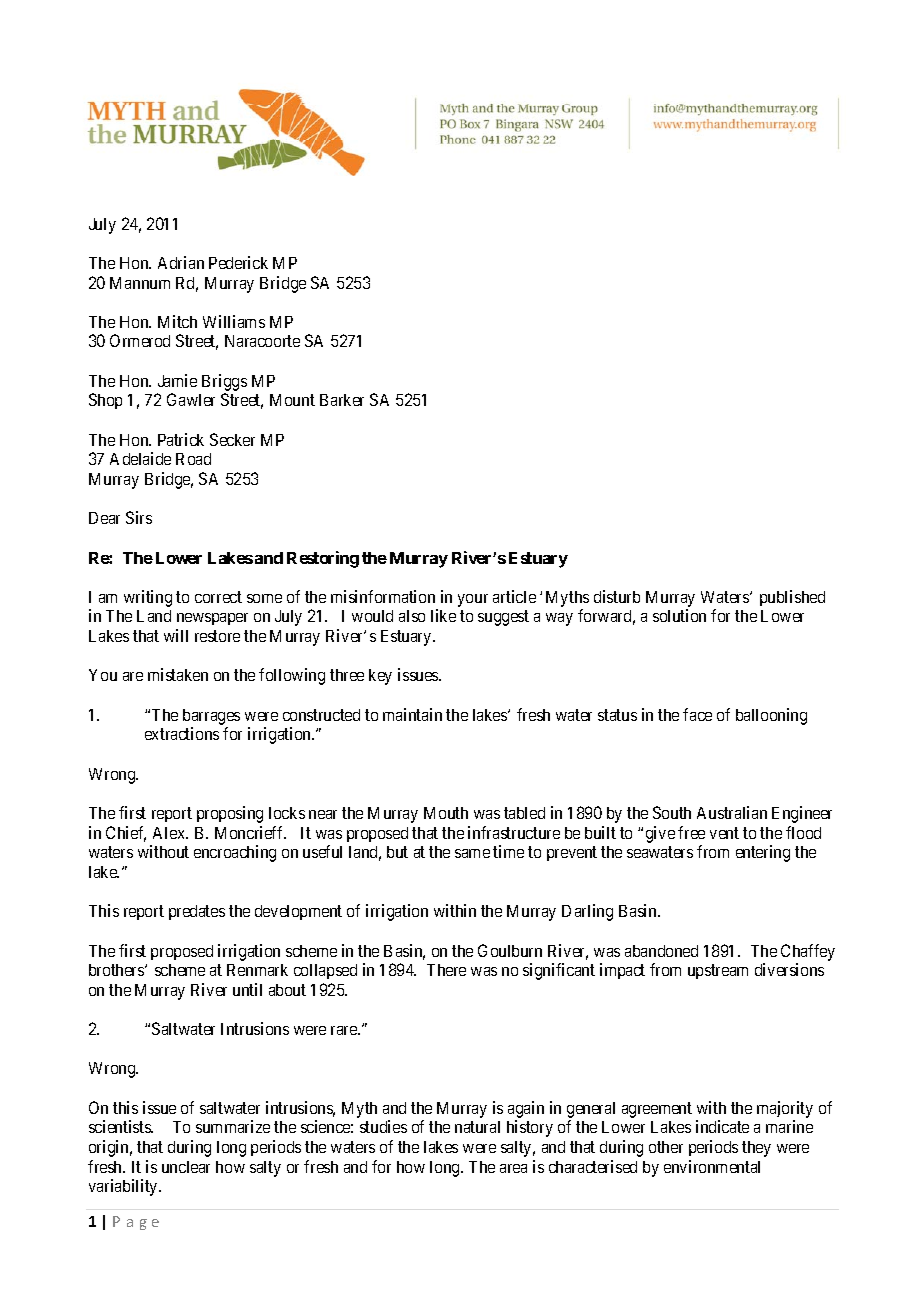 Image resolution: width=924 pixels, height=1308 pixels. I want to click on predates, so click(197, 912).
